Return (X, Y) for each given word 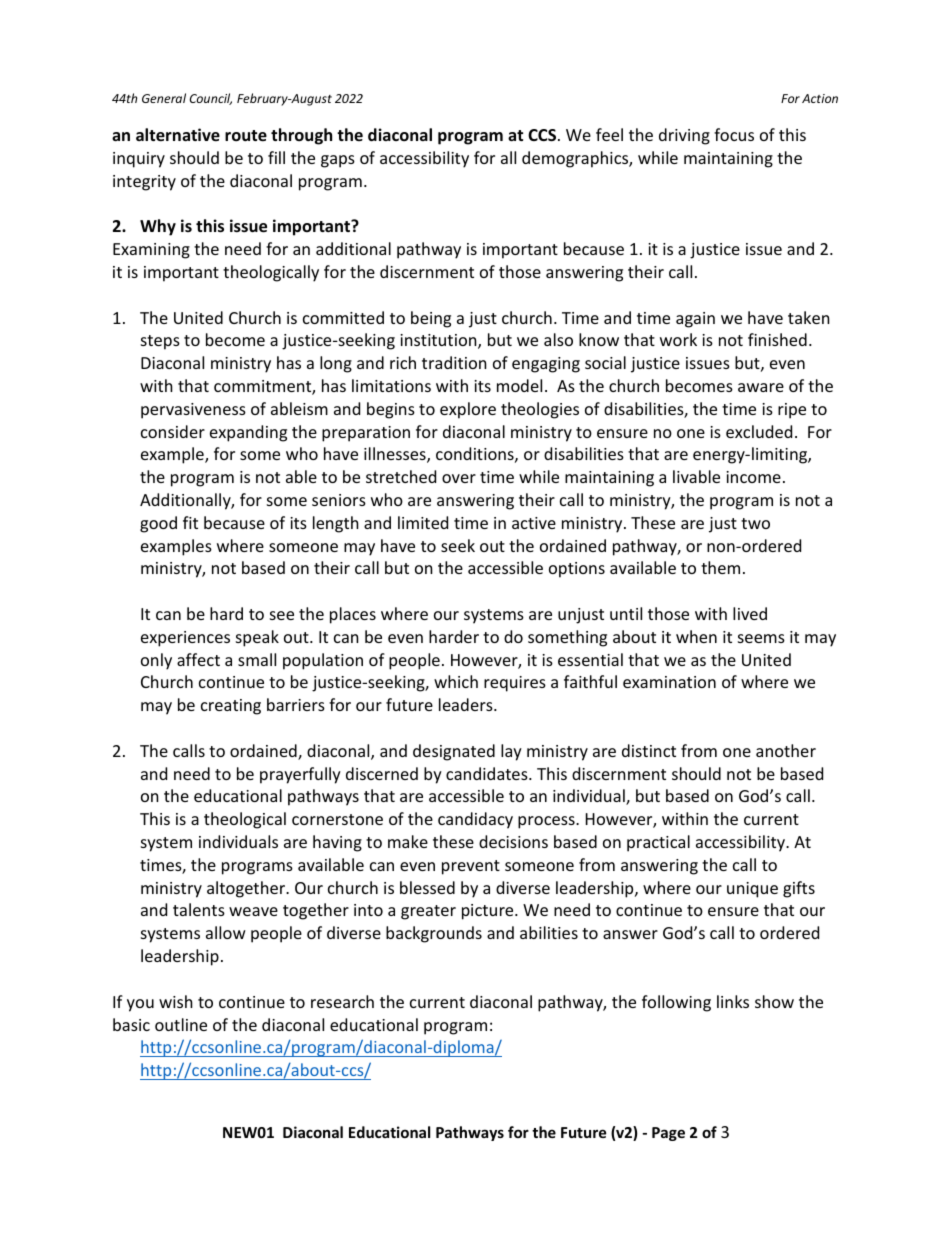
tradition (454, 362)
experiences (185, 639)
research (342, 1001)
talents (199, 909)
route (246, 136)
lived (750, 613)
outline (181, 1024)
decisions (513, 841)
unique (752, 890)
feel (609, 134)
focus (734, 134)
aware (761, 387)
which (456, 681)
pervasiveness (193, 411)
